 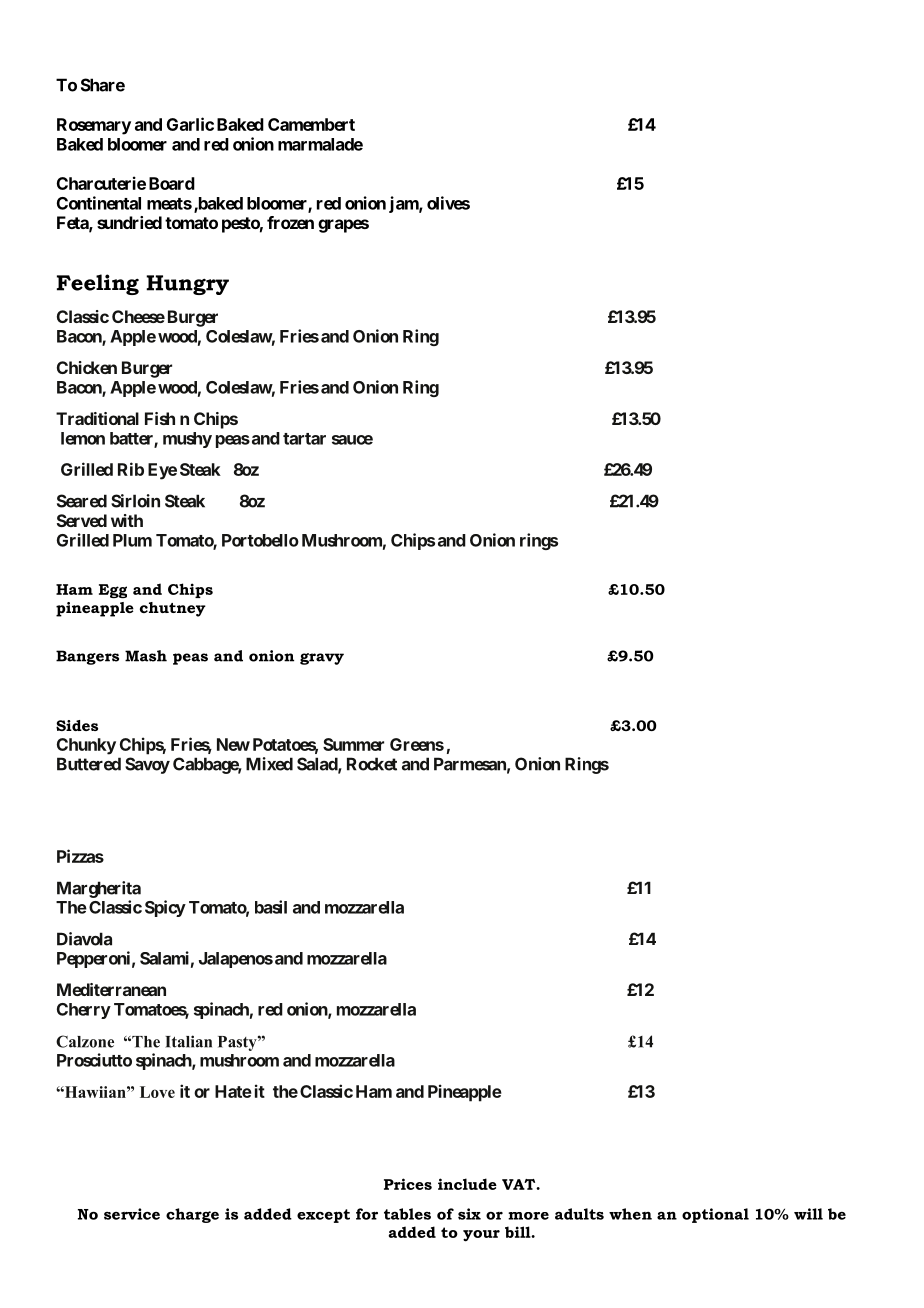 What do you see at coordinates (290, 222) in the screenshot?
I see `frozen` at bounding box center [290, 222].
